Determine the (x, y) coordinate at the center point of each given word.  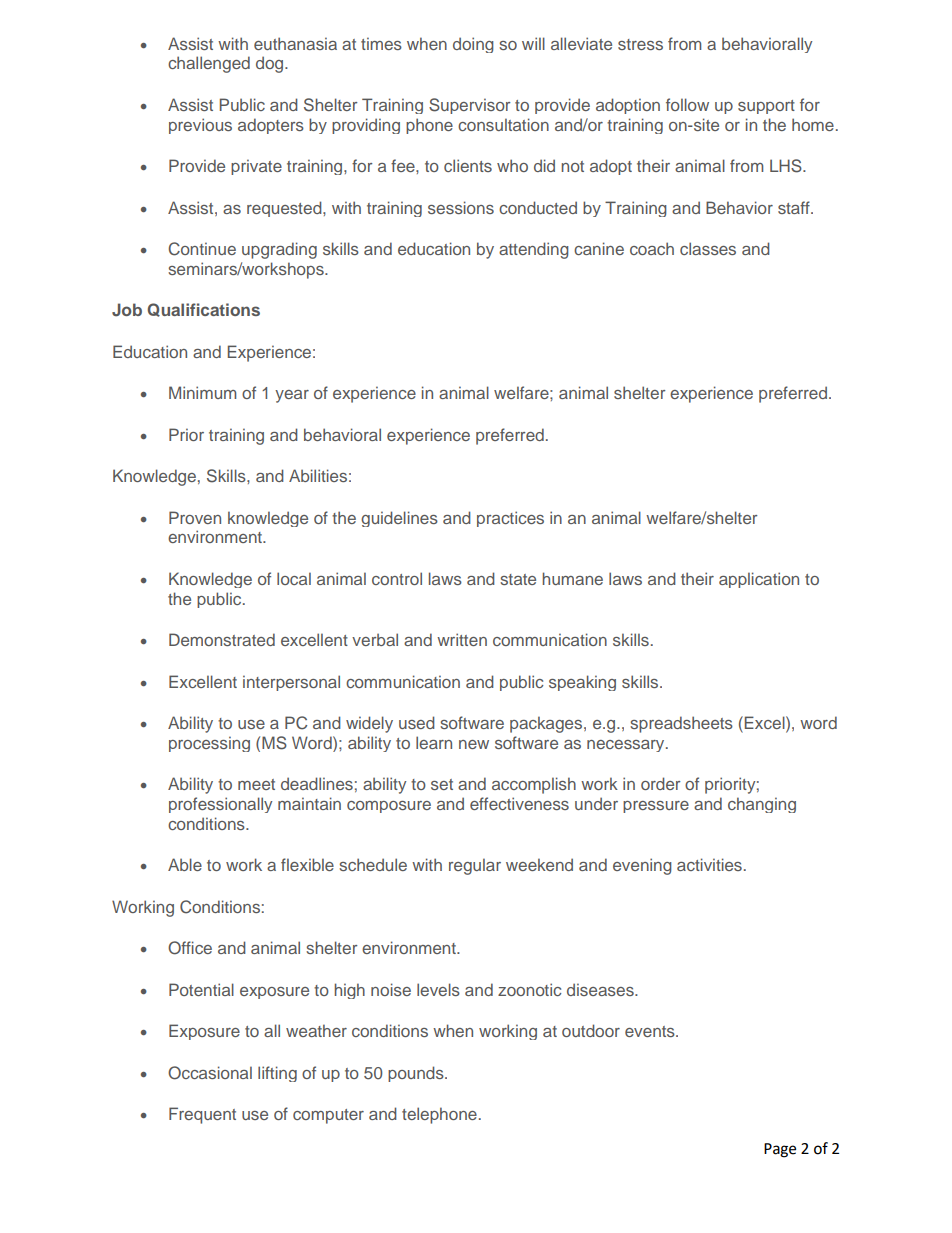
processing (209, 744)
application (759, 580)
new (474, 744)
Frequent (202, 1115)
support (766, 107)
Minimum (202, 392)
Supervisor (470, 106)
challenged (209, 64)
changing (762, 805)
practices (510, 519)
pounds (417, 1074)
